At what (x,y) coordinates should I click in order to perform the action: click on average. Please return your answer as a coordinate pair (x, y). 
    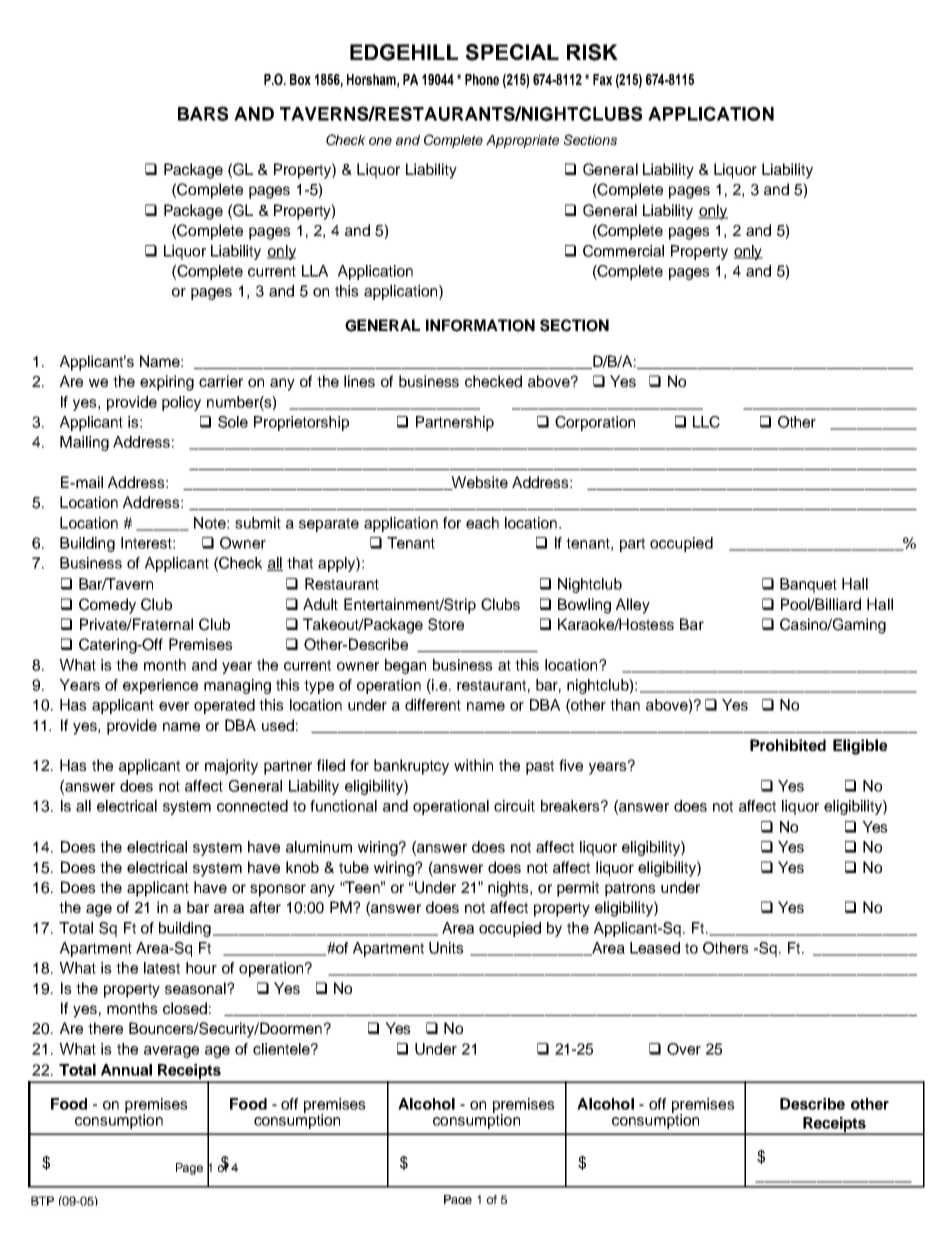
    Looking at the image, I should click on (171, 1052).
